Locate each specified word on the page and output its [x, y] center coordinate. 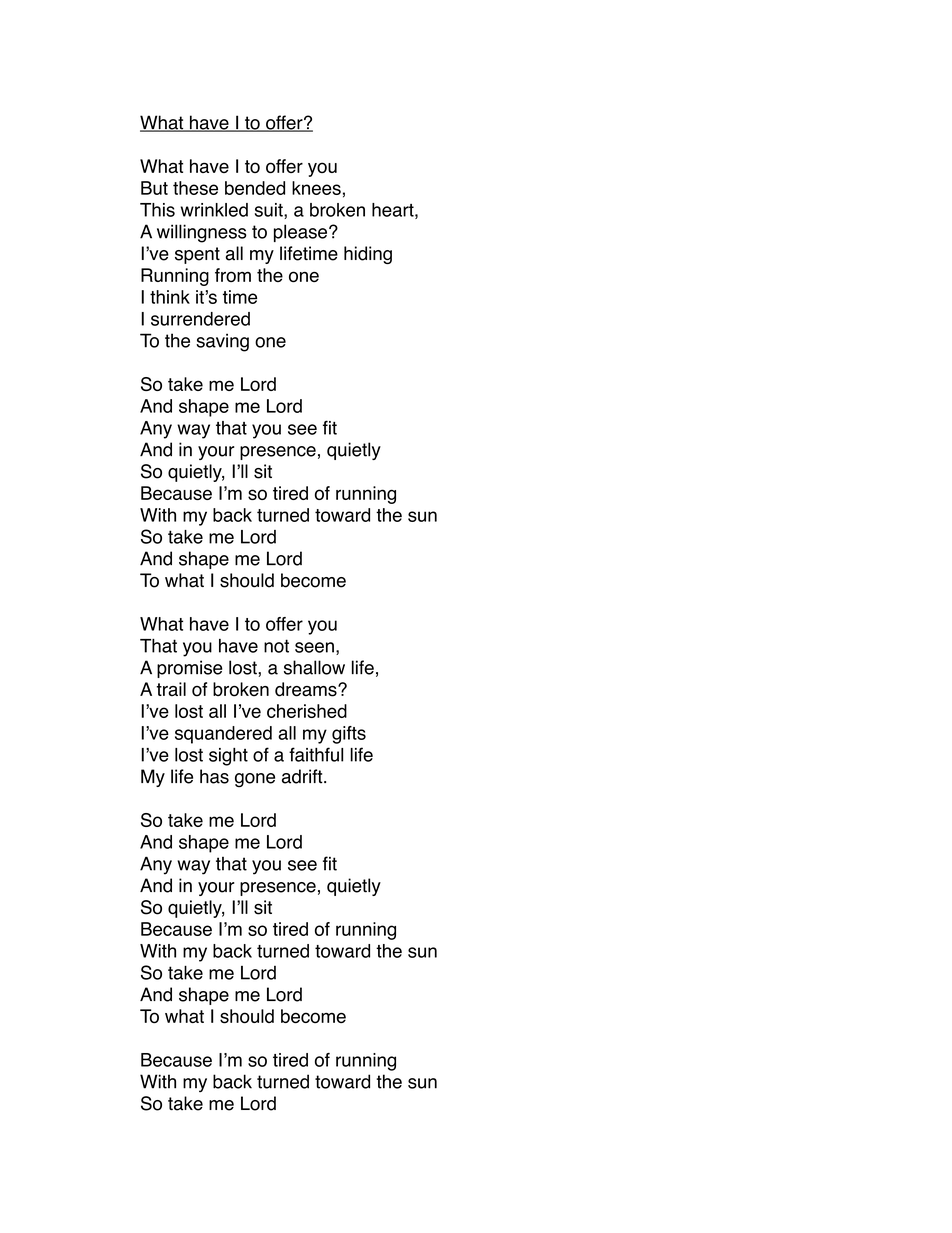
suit [270, 211]
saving [222, 342]
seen [314, 647]
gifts [349, 735]
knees [316, 188]
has [214, 776]
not [276, 646]
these [195, 188]
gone [255, 780]
